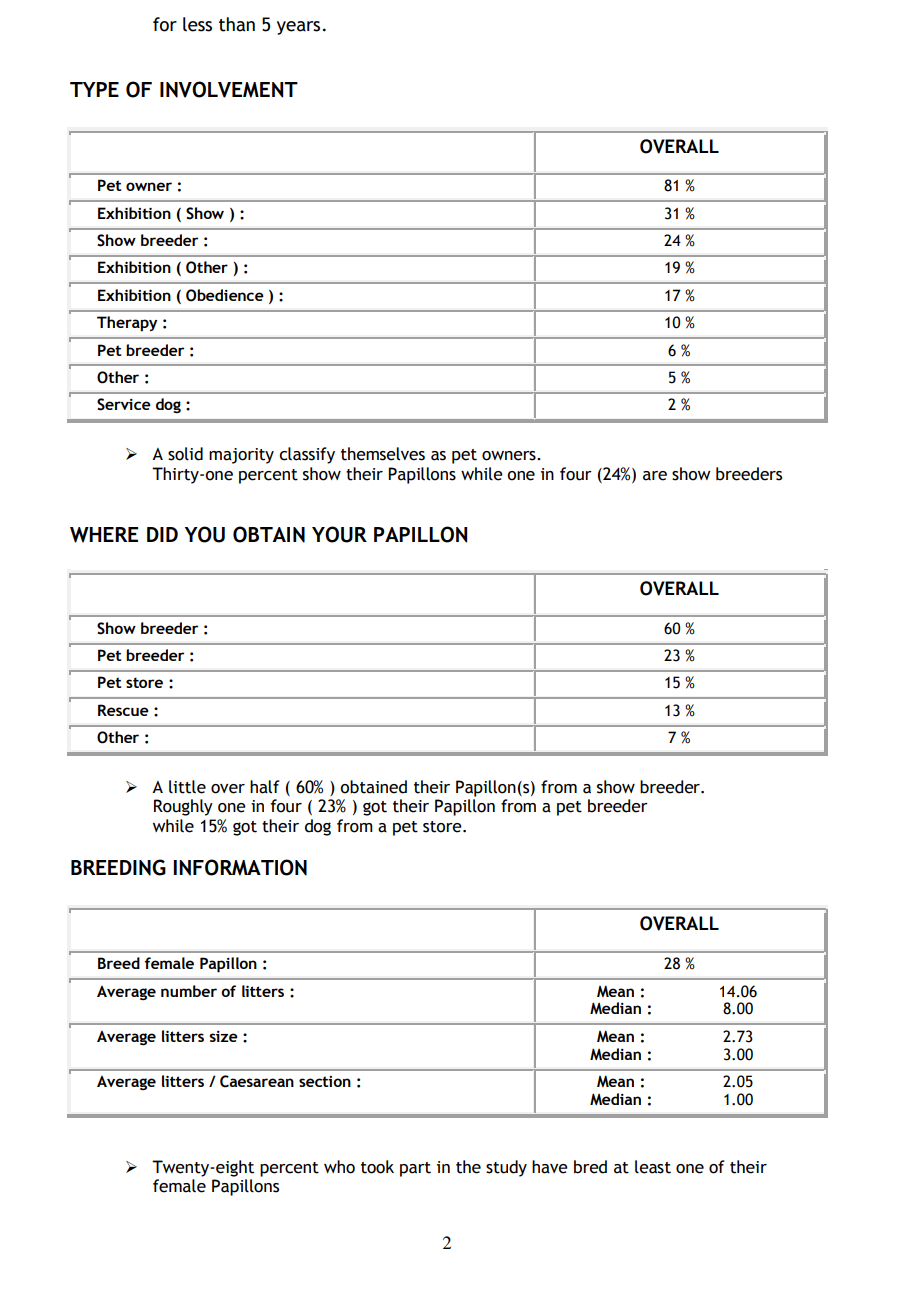  What do you see at coordinates (383, 454) in the image?
I see `themselves` at bounding box center [383, 454].
